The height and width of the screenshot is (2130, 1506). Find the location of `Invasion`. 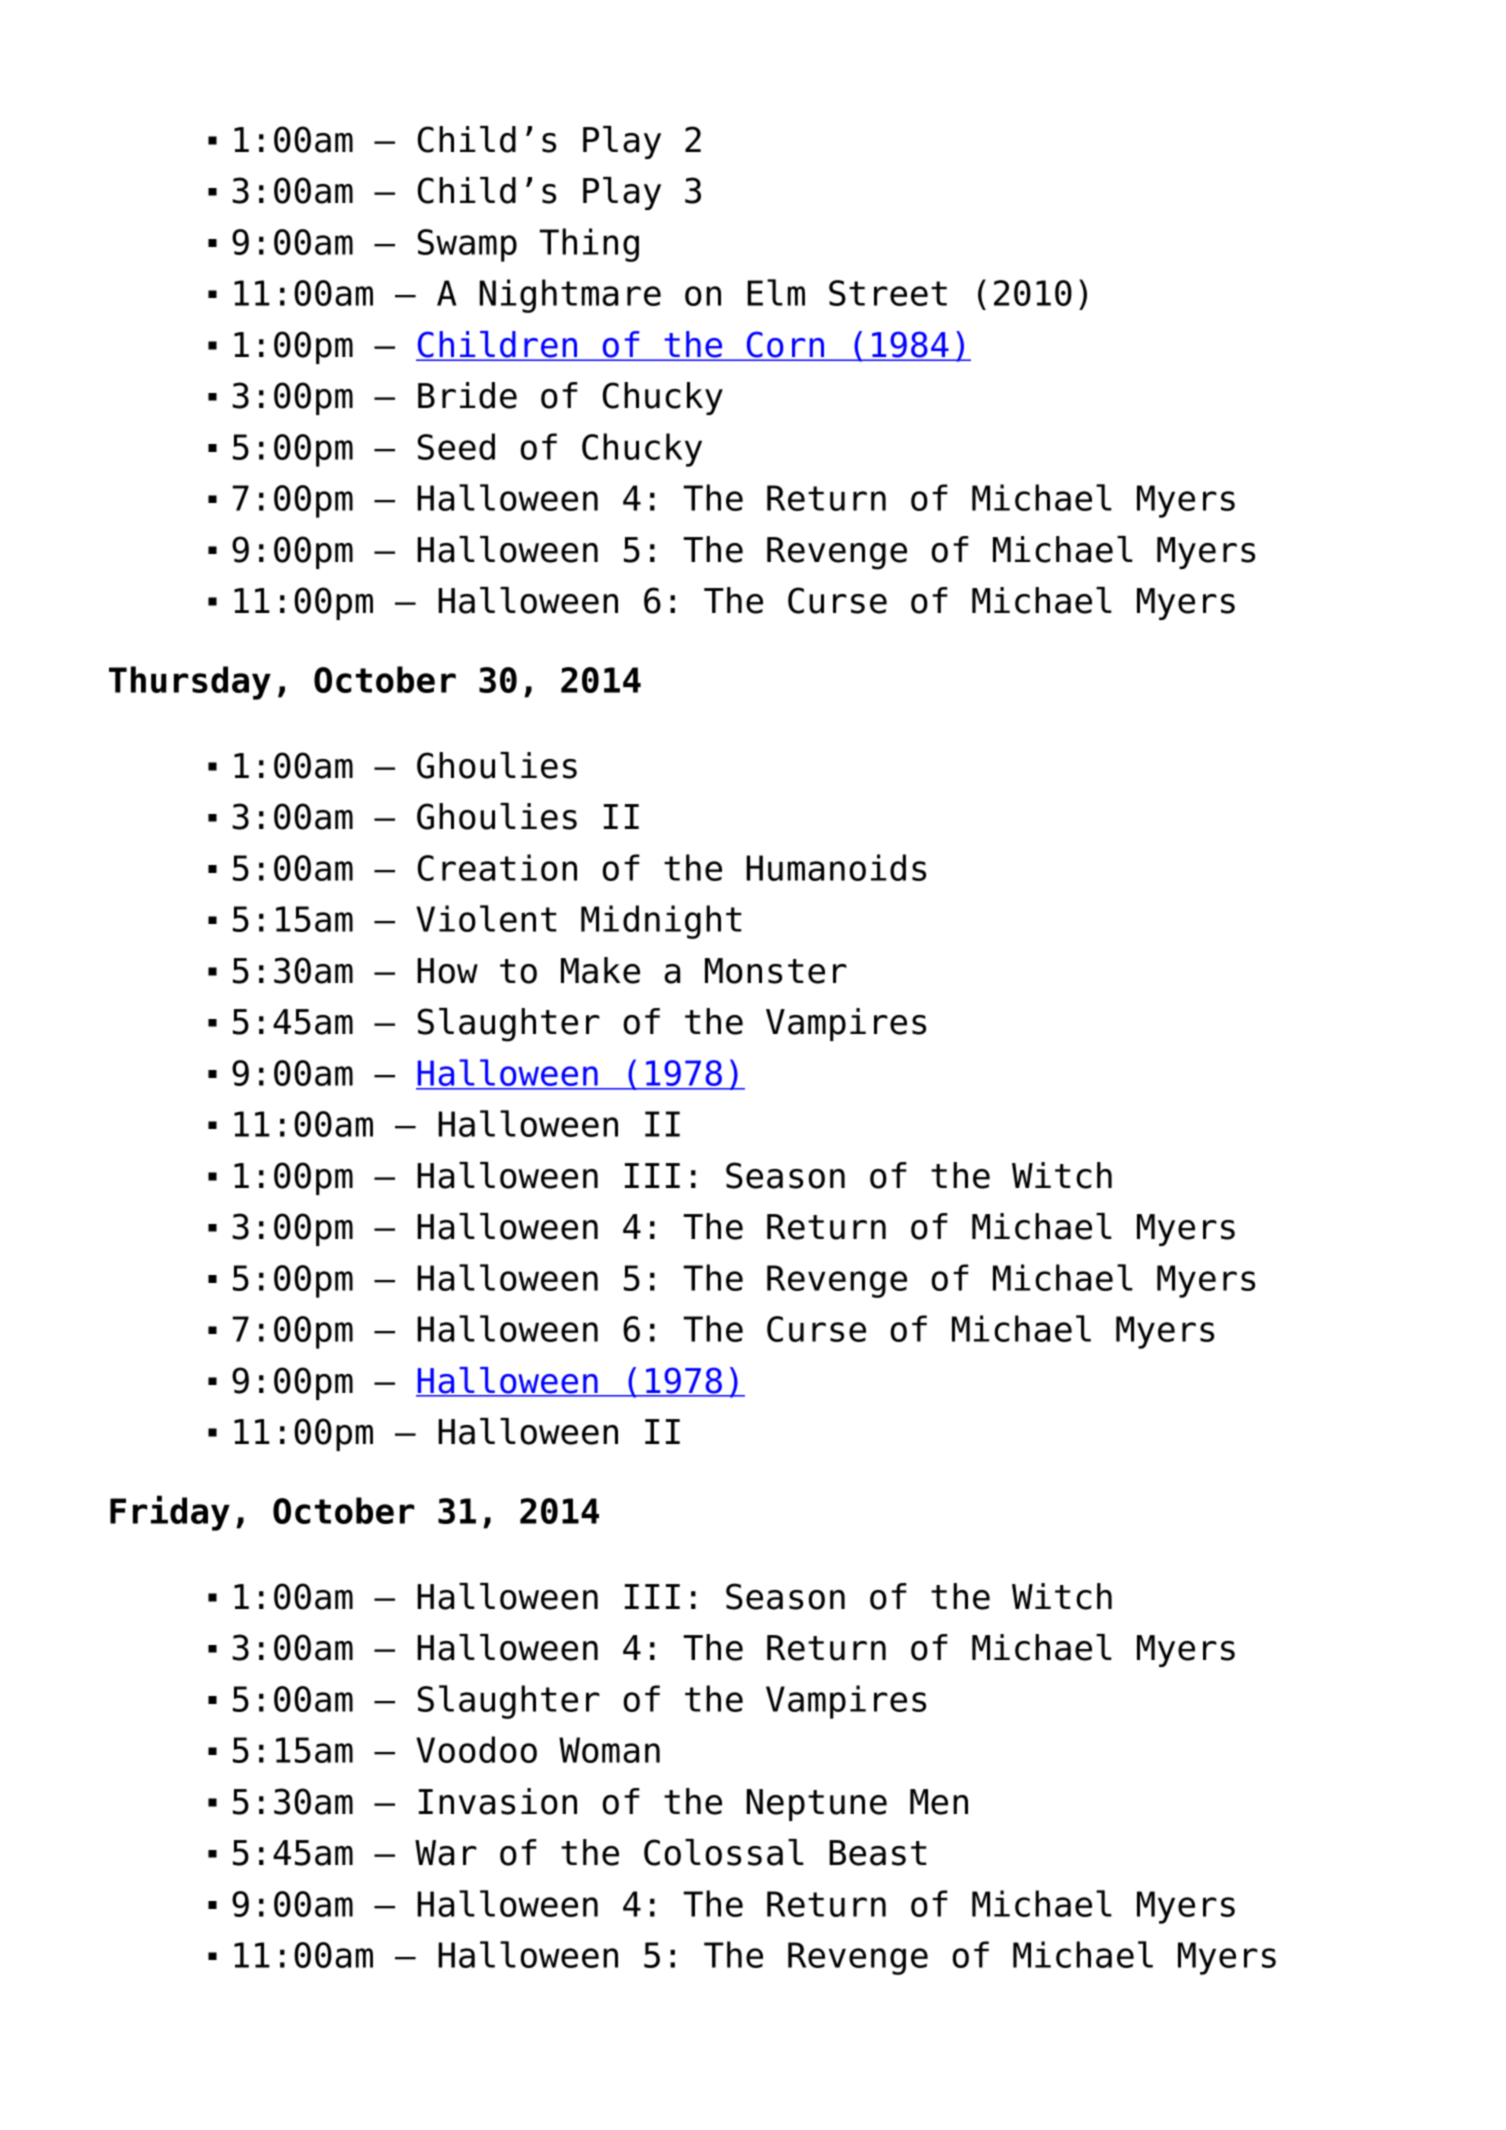

Invasion is located at coordinates (498, 1801).
